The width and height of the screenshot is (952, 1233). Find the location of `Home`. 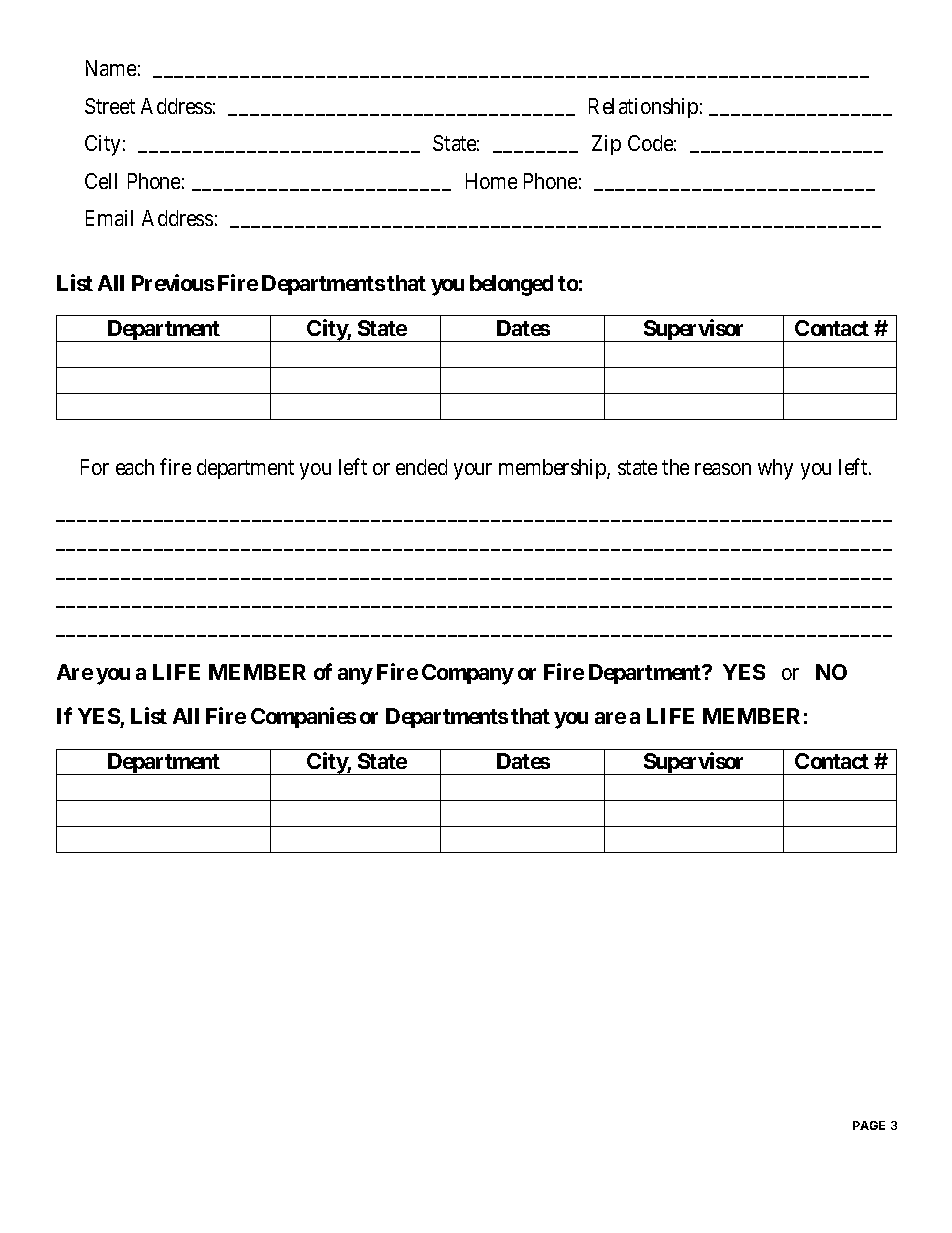

Home is located at coordinates (491, 181).
